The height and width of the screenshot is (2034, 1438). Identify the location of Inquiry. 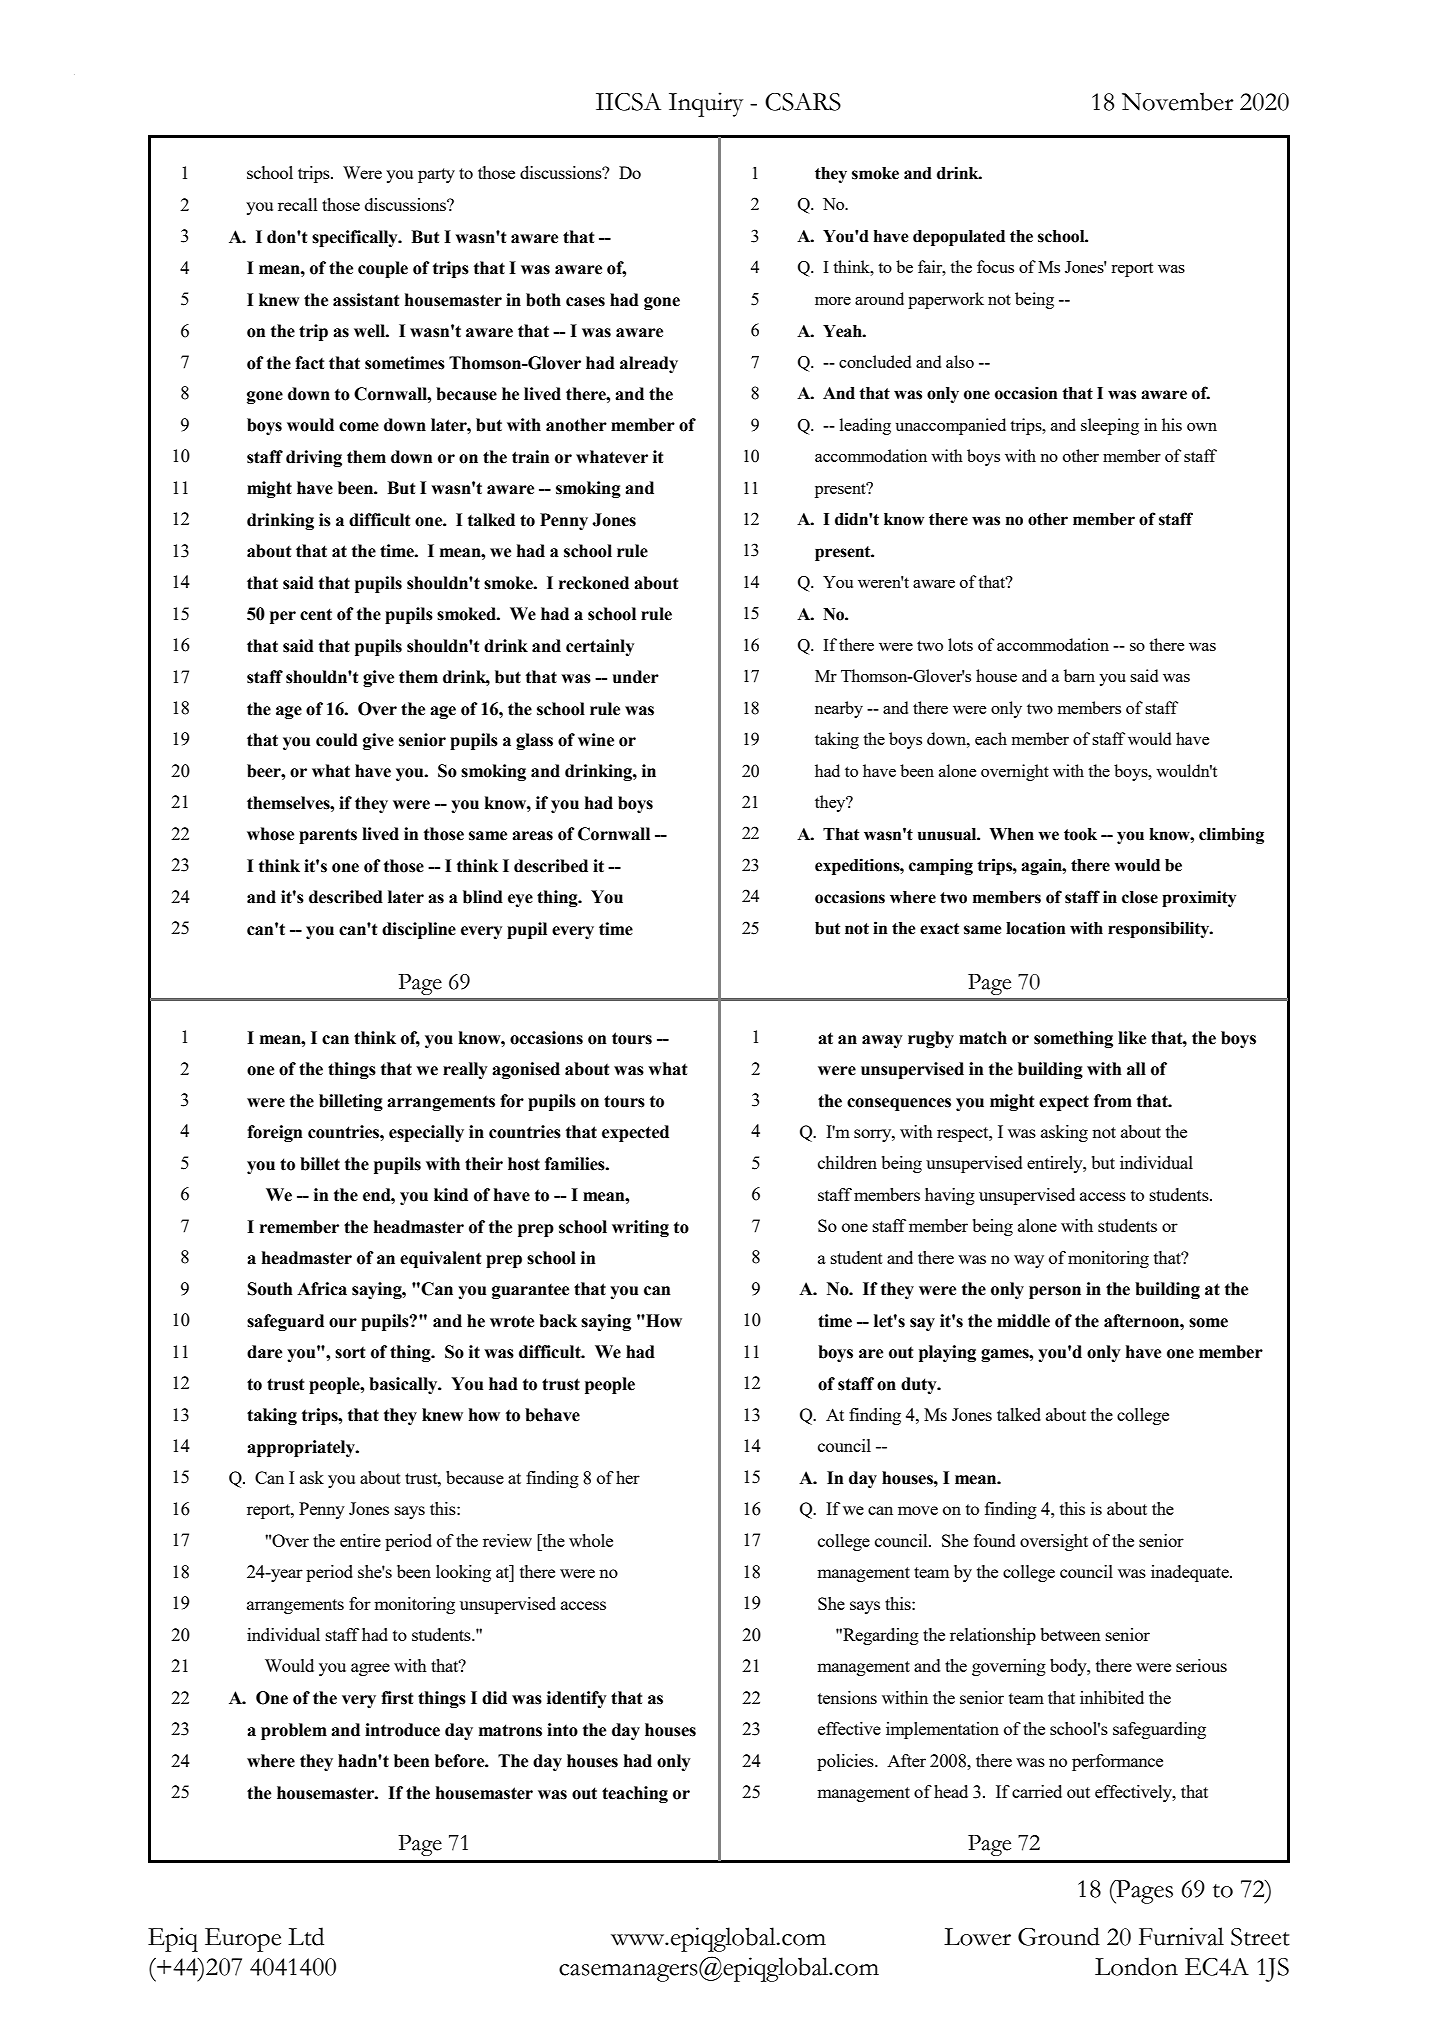
(706, 104).
